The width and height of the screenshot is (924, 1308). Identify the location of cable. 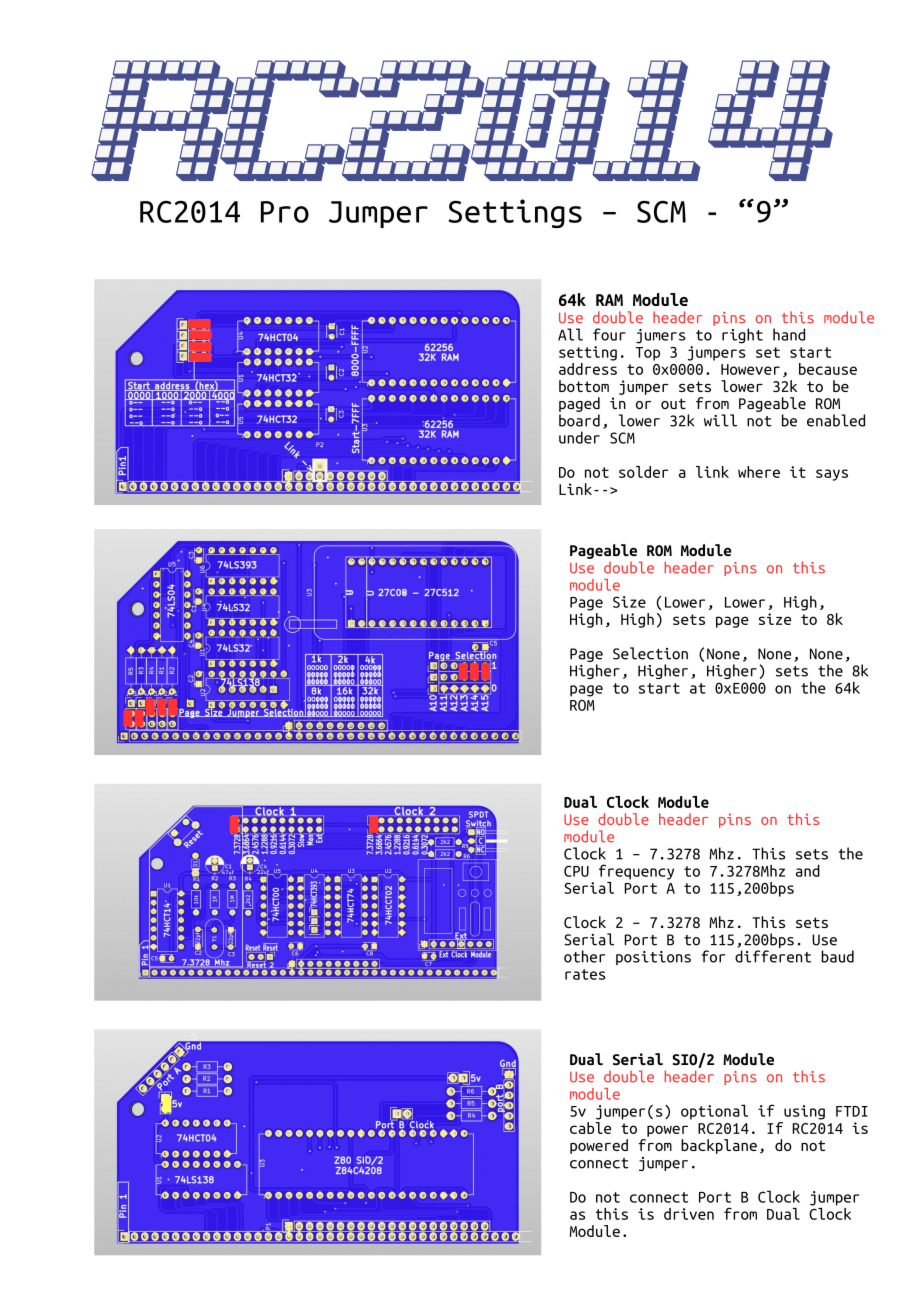
(590, 1128).
